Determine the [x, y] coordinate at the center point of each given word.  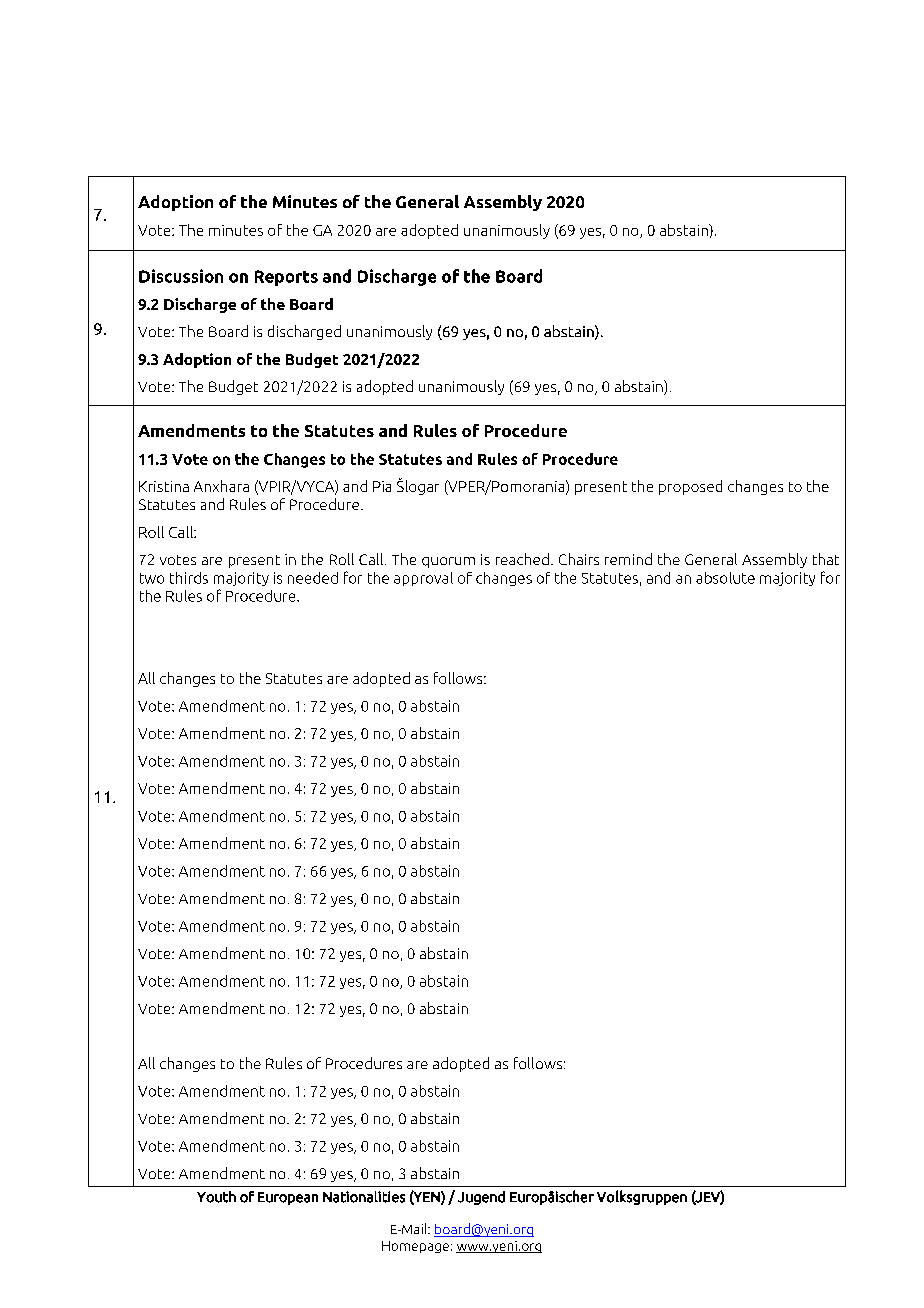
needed [313, 578]
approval [423, 579]
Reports [286, 278]
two [152, 578]
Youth [216, 1197]
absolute [725, 578]
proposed [690, 487]
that [826, 559]
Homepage [415, 1247]
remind [628, 559]
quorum [448, 562]
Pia [382, 486]
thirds [189, 578]
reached [522, 559]
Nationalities [364, 1197]
